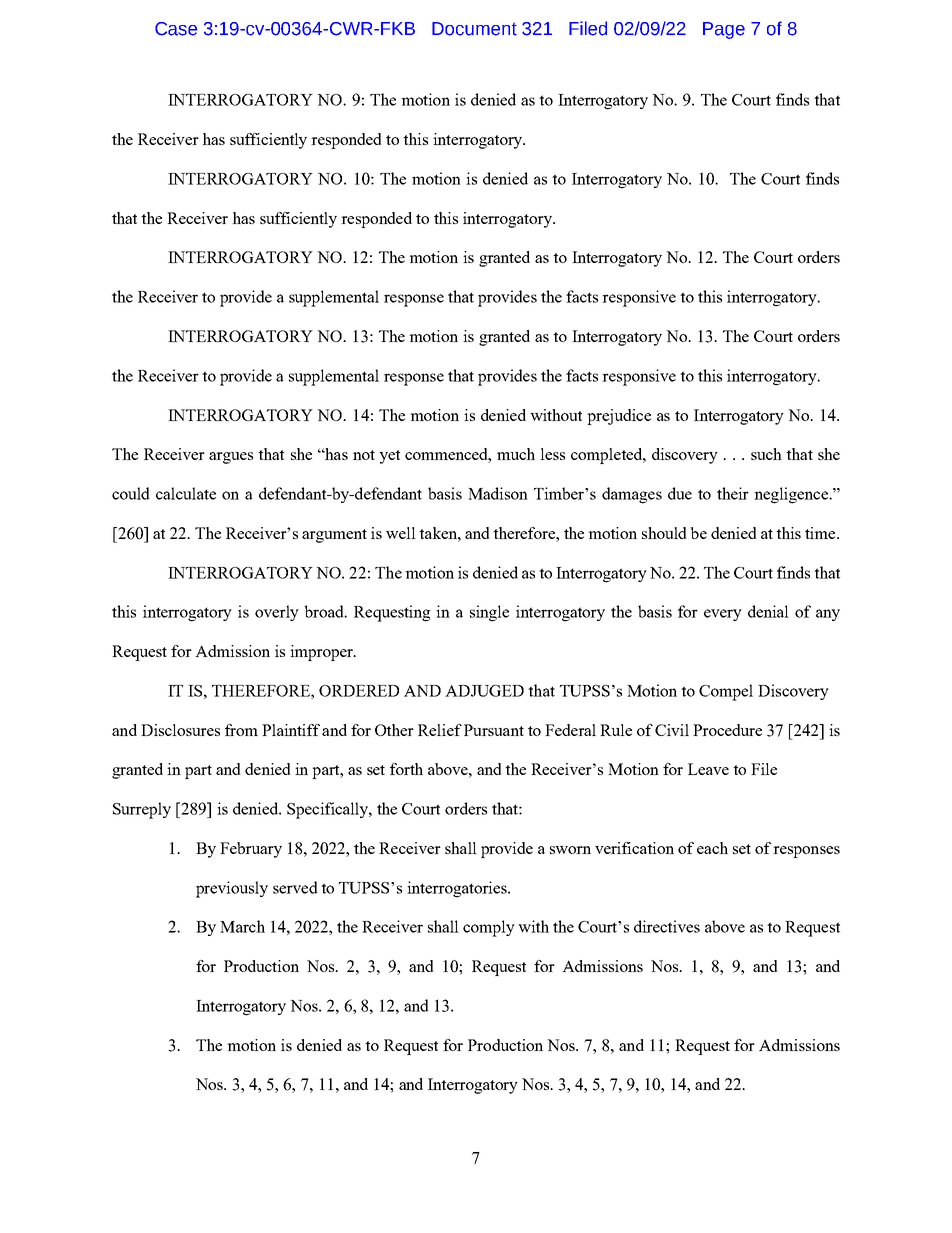 The image size is (952, 1233). Describe the element at coordinates (489, 613) in the document. I see `single` at that location.
